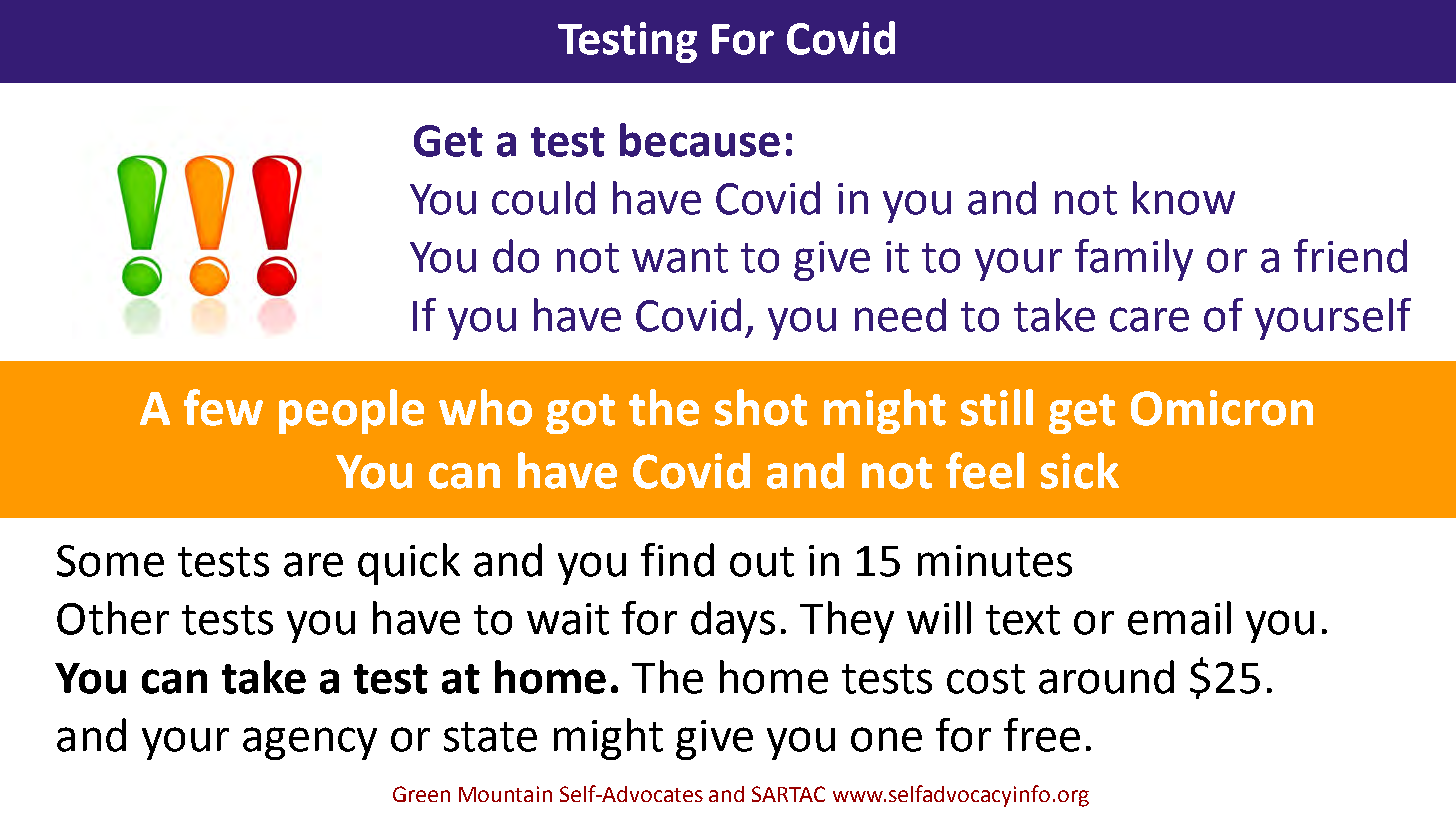  What do you see at coordinates (1184, 198) in the document?
I see `know` at bounding box center [1184, 198].
